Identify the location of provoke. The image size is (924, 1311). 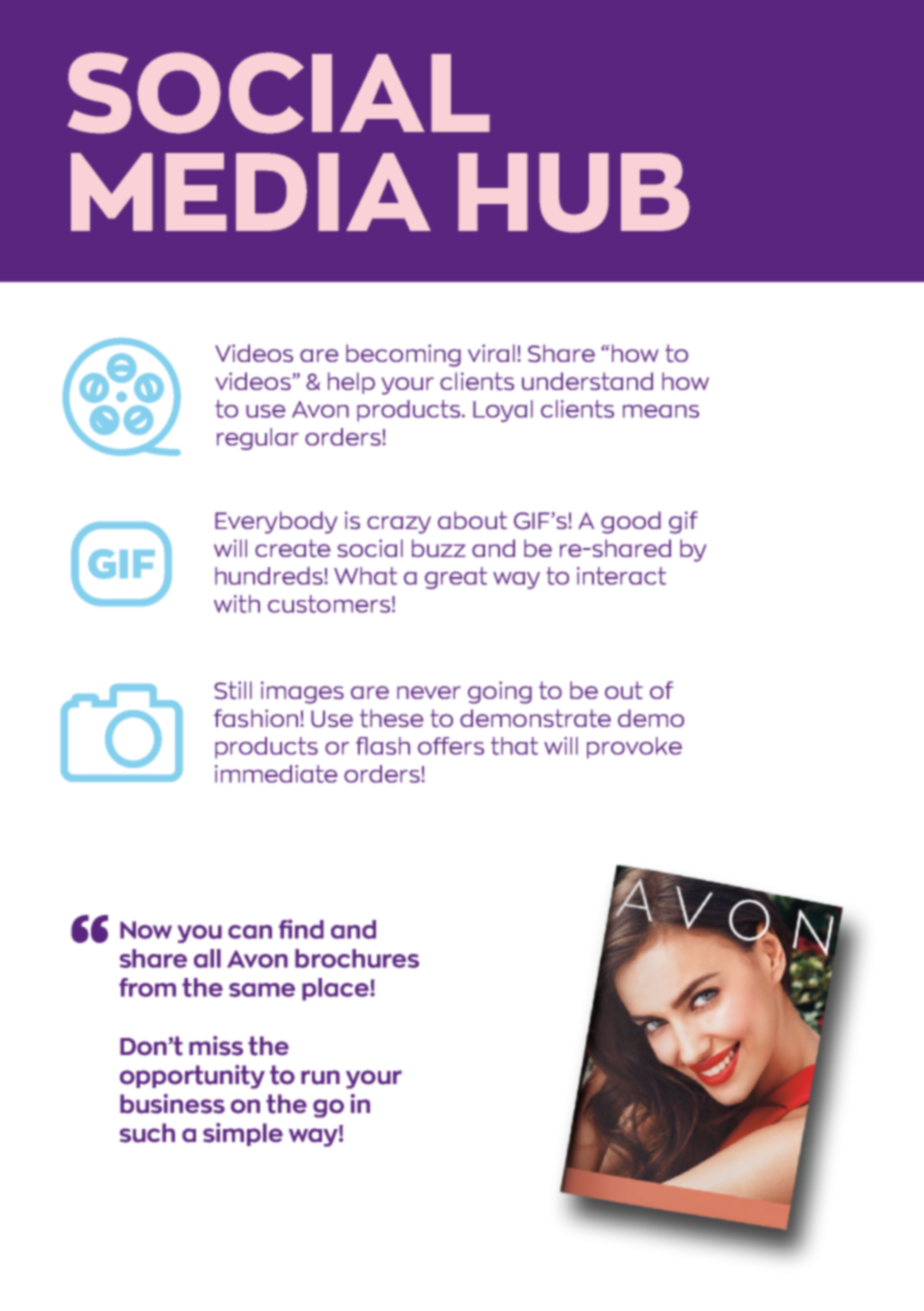
(634, 748).
